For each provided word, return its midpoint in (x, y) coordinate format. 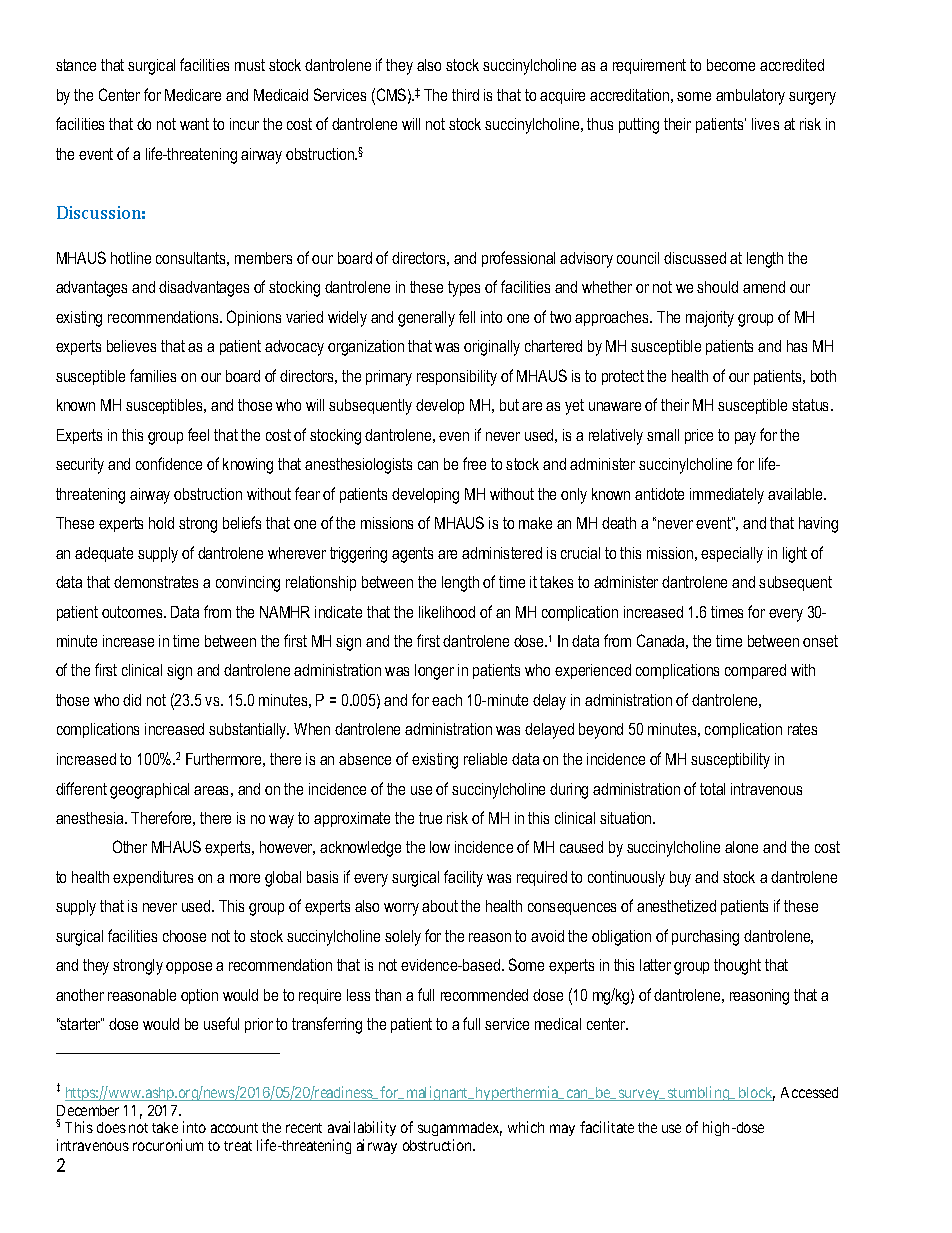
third (465, 95)
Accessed (809, 1092)
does (111, 1127)
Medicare (193, 95)
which (526, 1127)
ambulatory (750, 97)
